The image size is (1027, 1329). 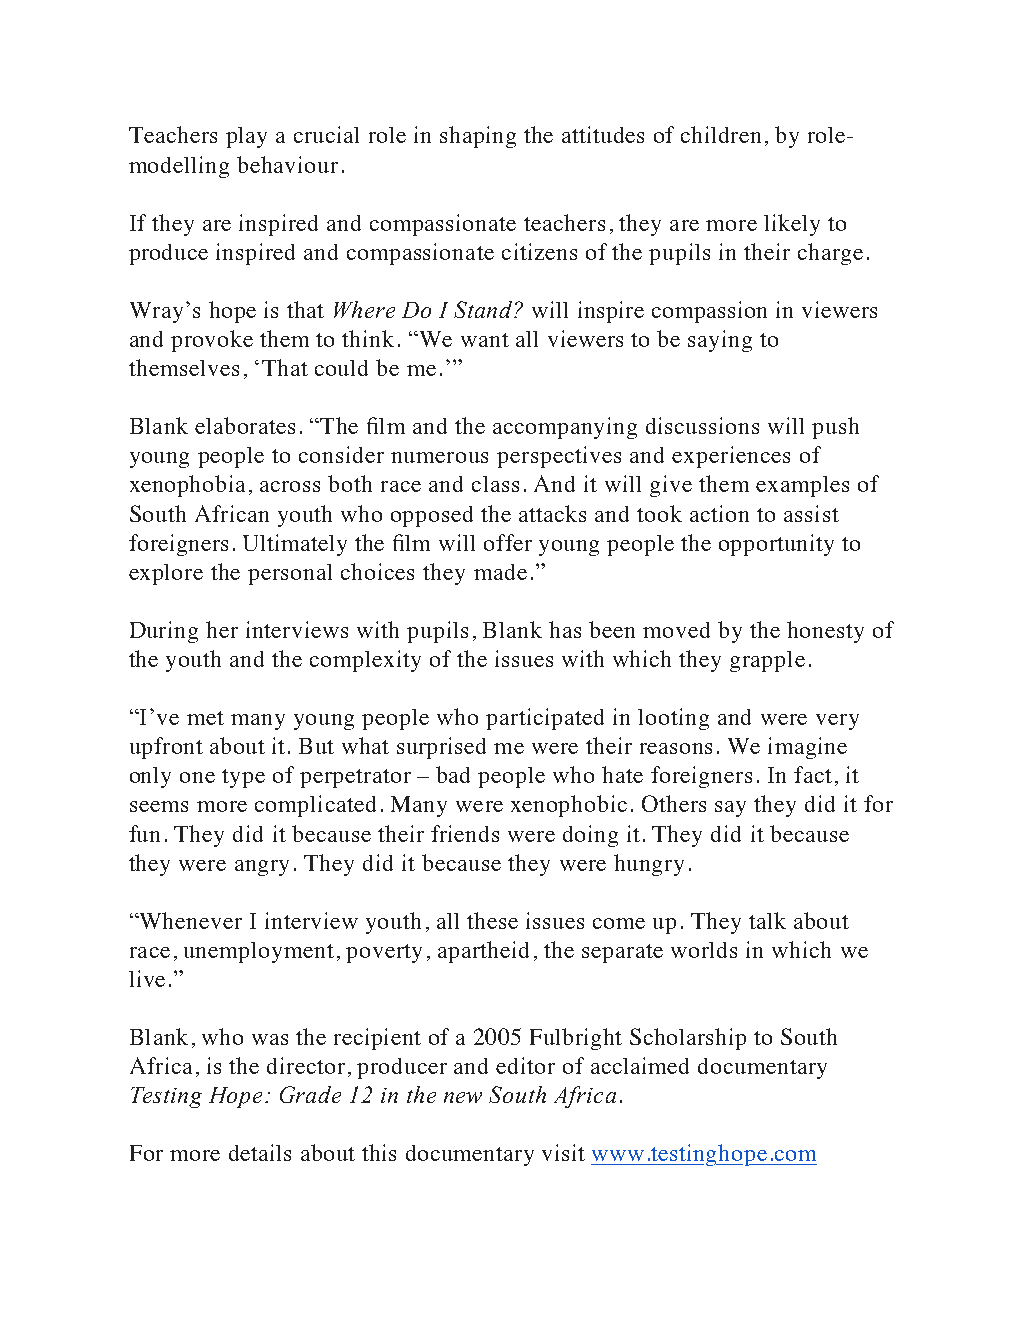 I want to click on grapple, so click(x=767, y=661).
